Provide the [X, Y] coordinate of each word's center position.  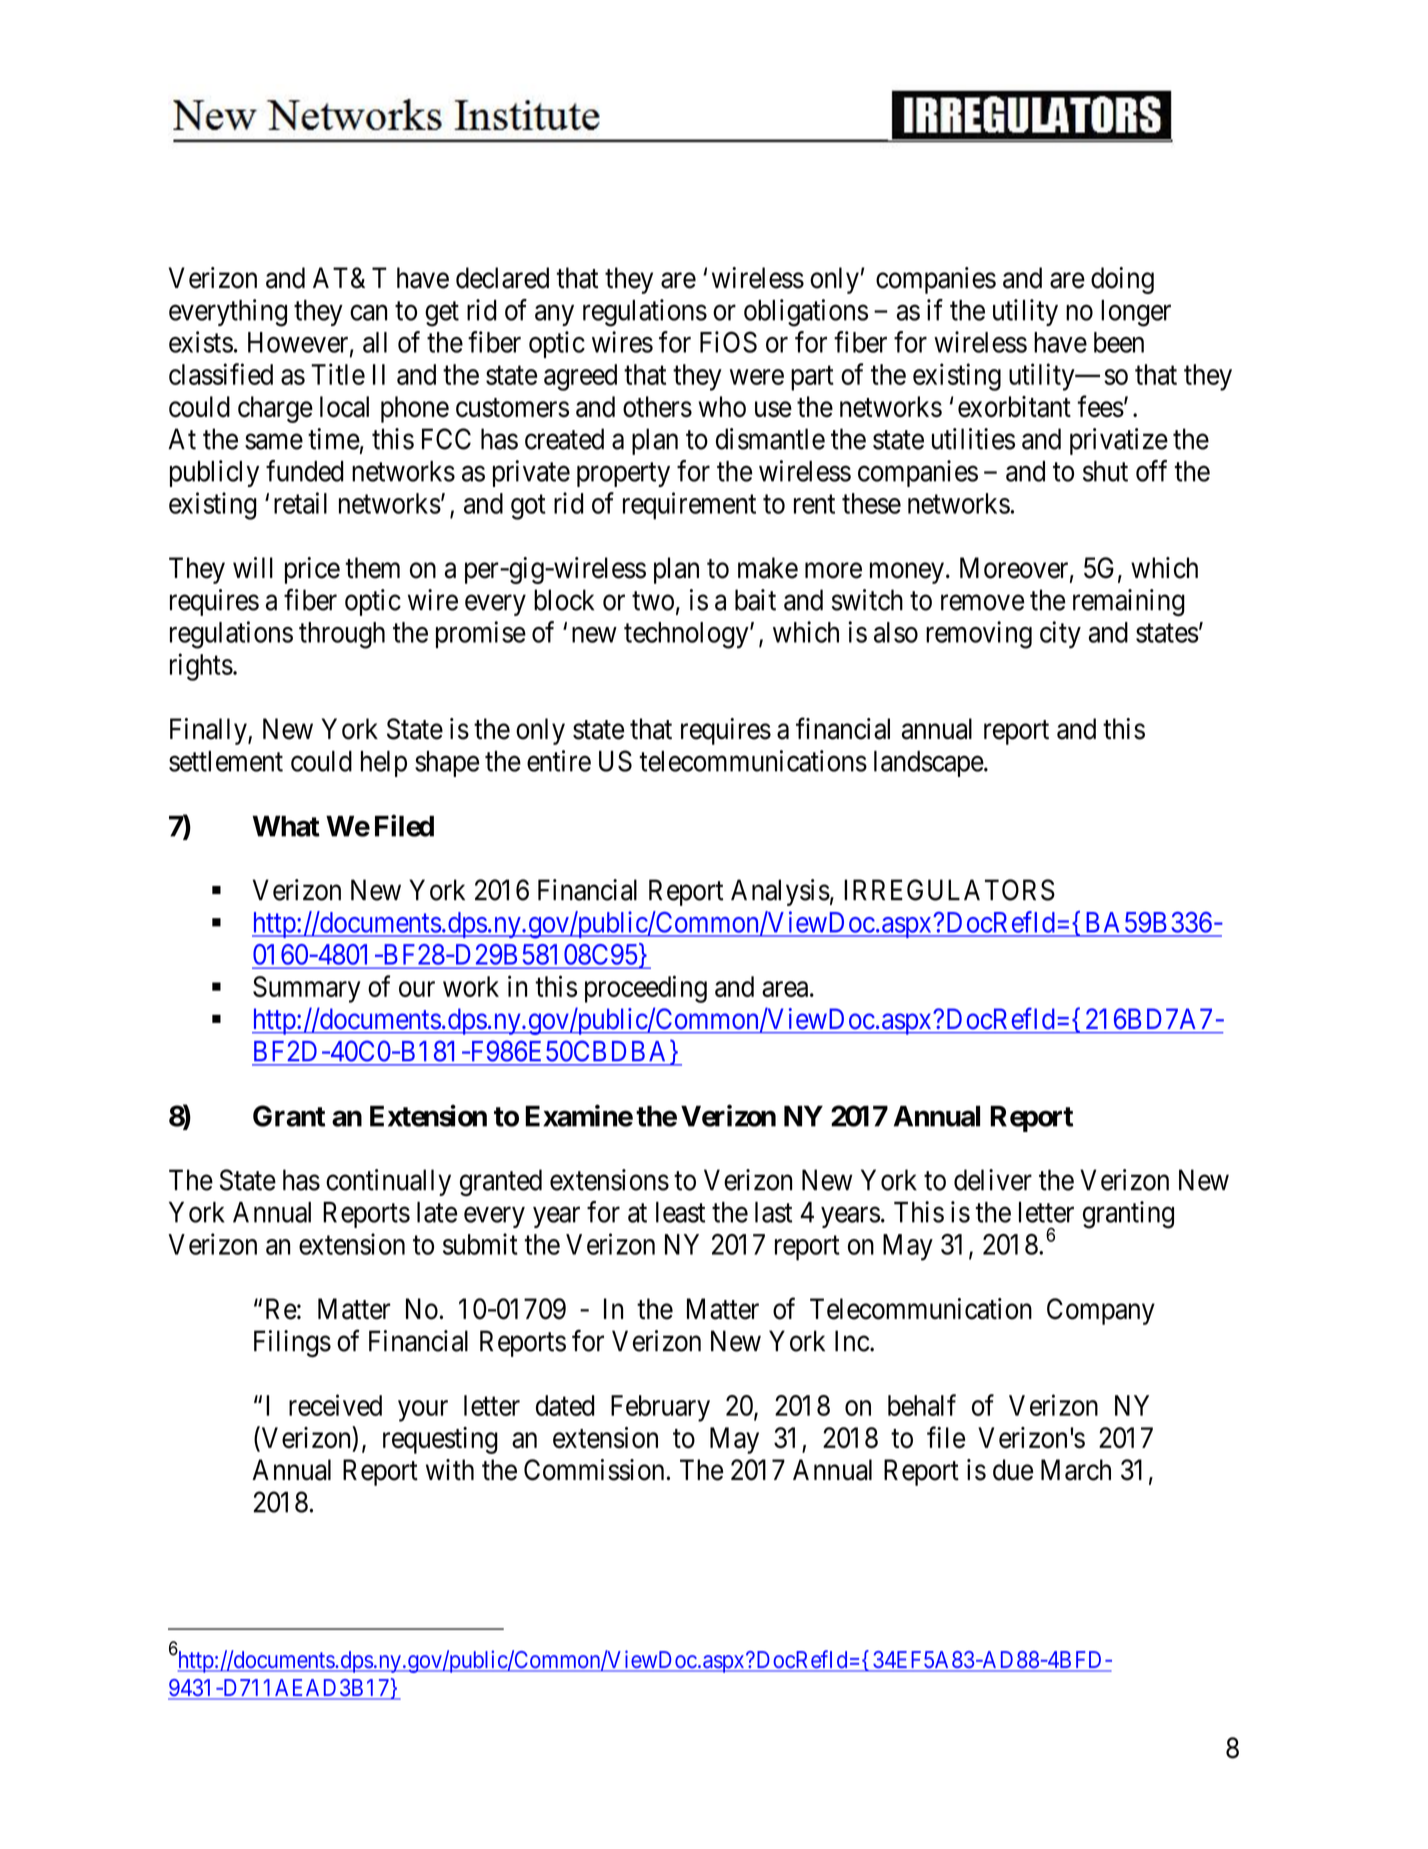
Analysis [780, 892]
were [757, 377]
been [1119, 342]
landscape [929, 764]
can [368, 313]
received [335, 1405]
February [660, 1408]
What [286, 826]
